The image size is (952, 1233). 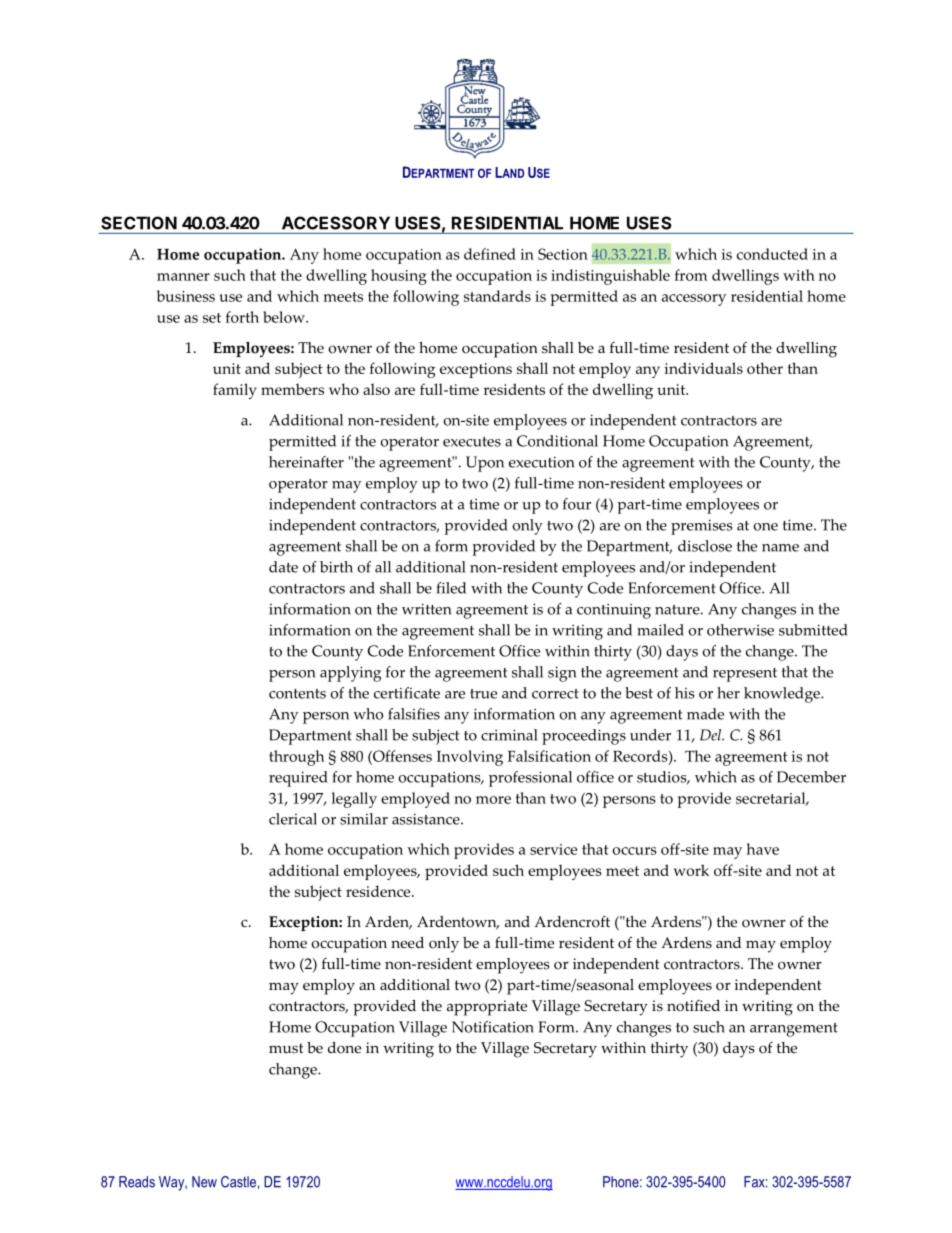 What do you see at coordinates (297, 694) in the screenshot?
I see `contents` at bounding box center [297, 694].
